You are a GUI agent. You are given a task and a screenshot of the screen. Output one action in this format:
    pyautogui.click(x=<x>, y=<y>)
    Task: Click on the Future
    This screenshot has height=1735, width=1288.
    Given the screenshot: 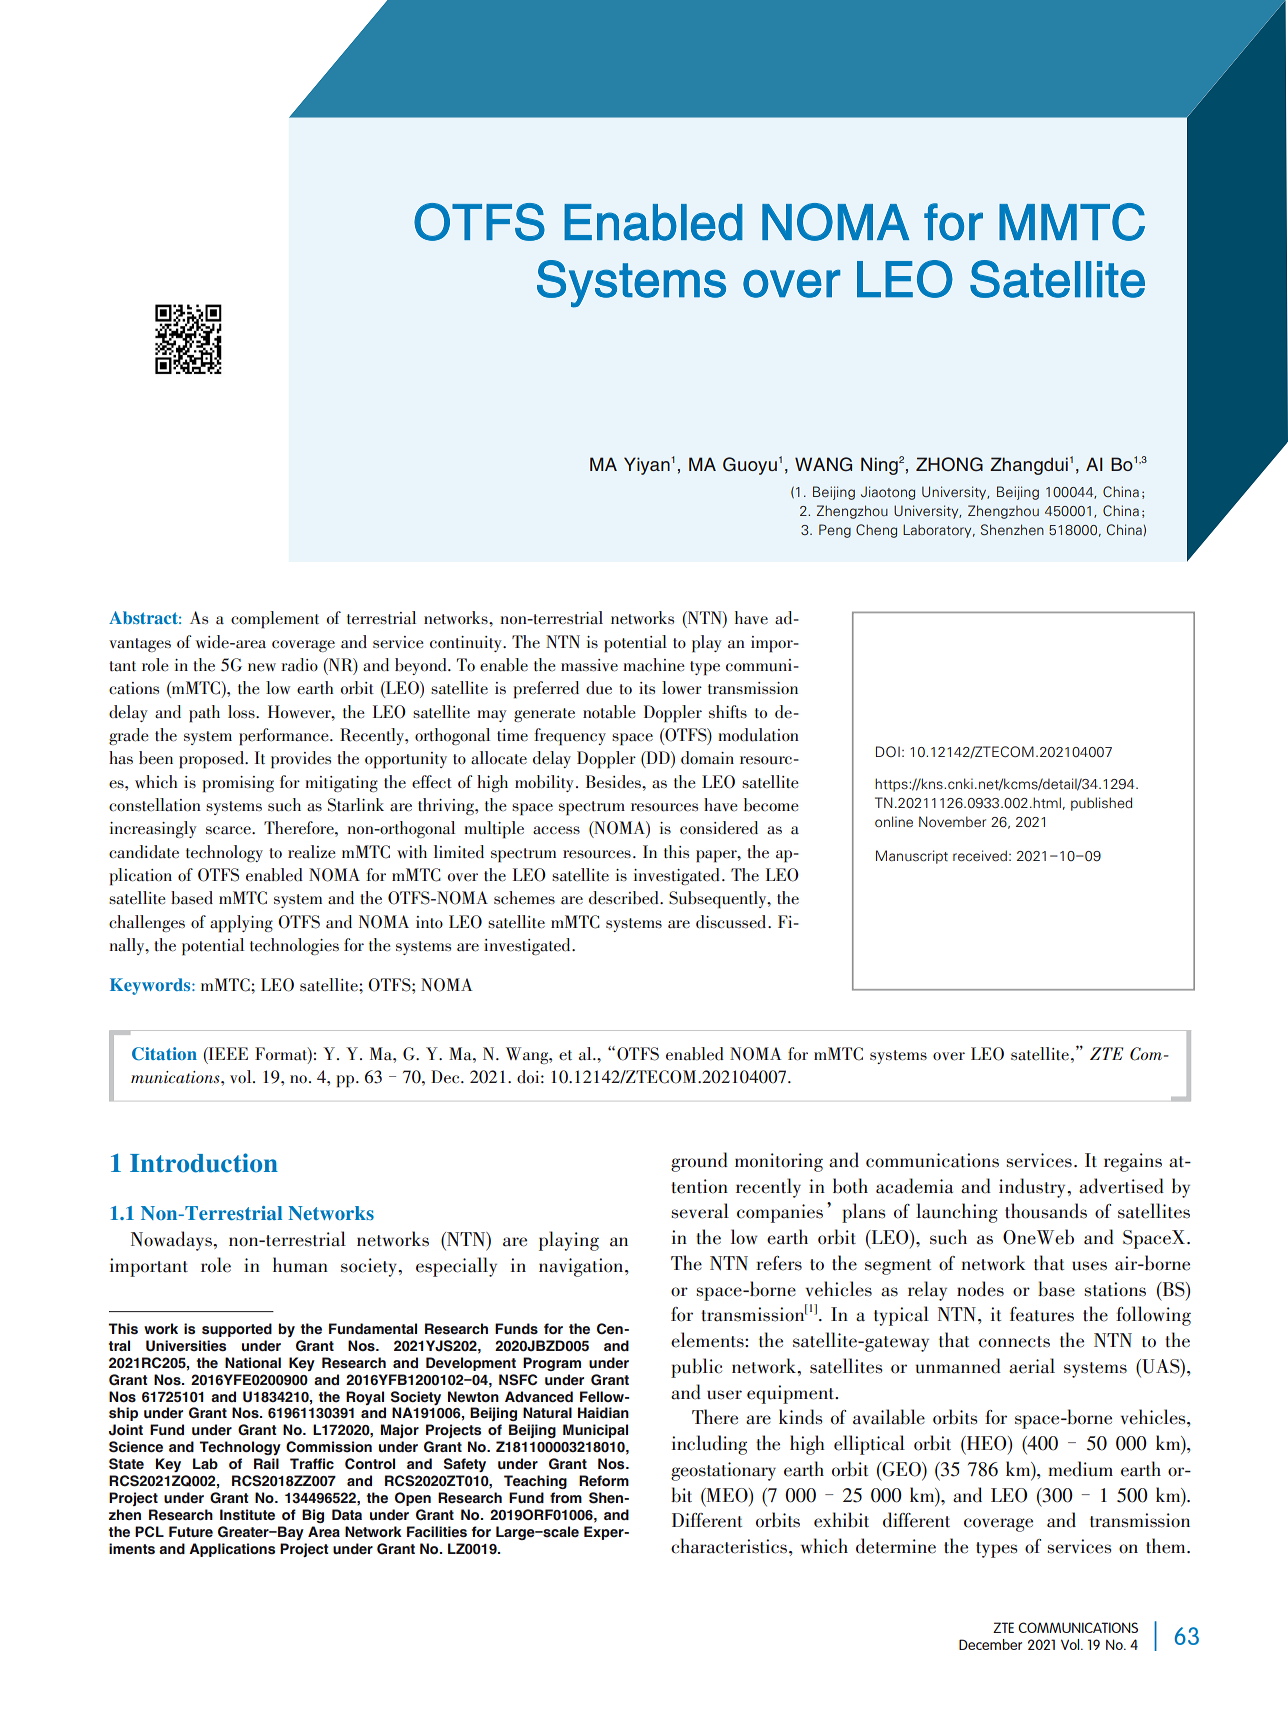 What is the action you would take?
    pyautogui.click(x=191, y=1532)
